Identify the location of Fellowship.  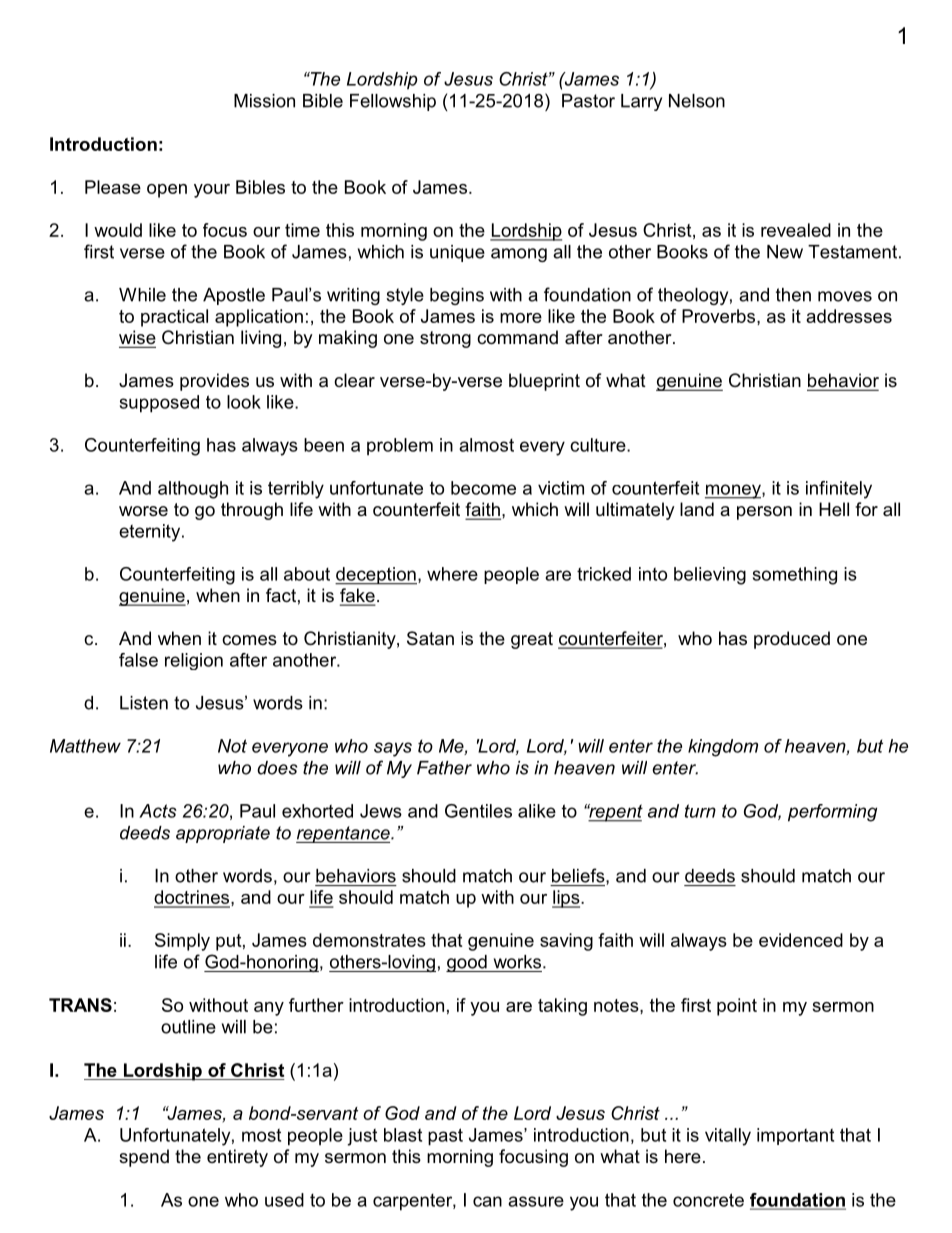
(393, 102).
